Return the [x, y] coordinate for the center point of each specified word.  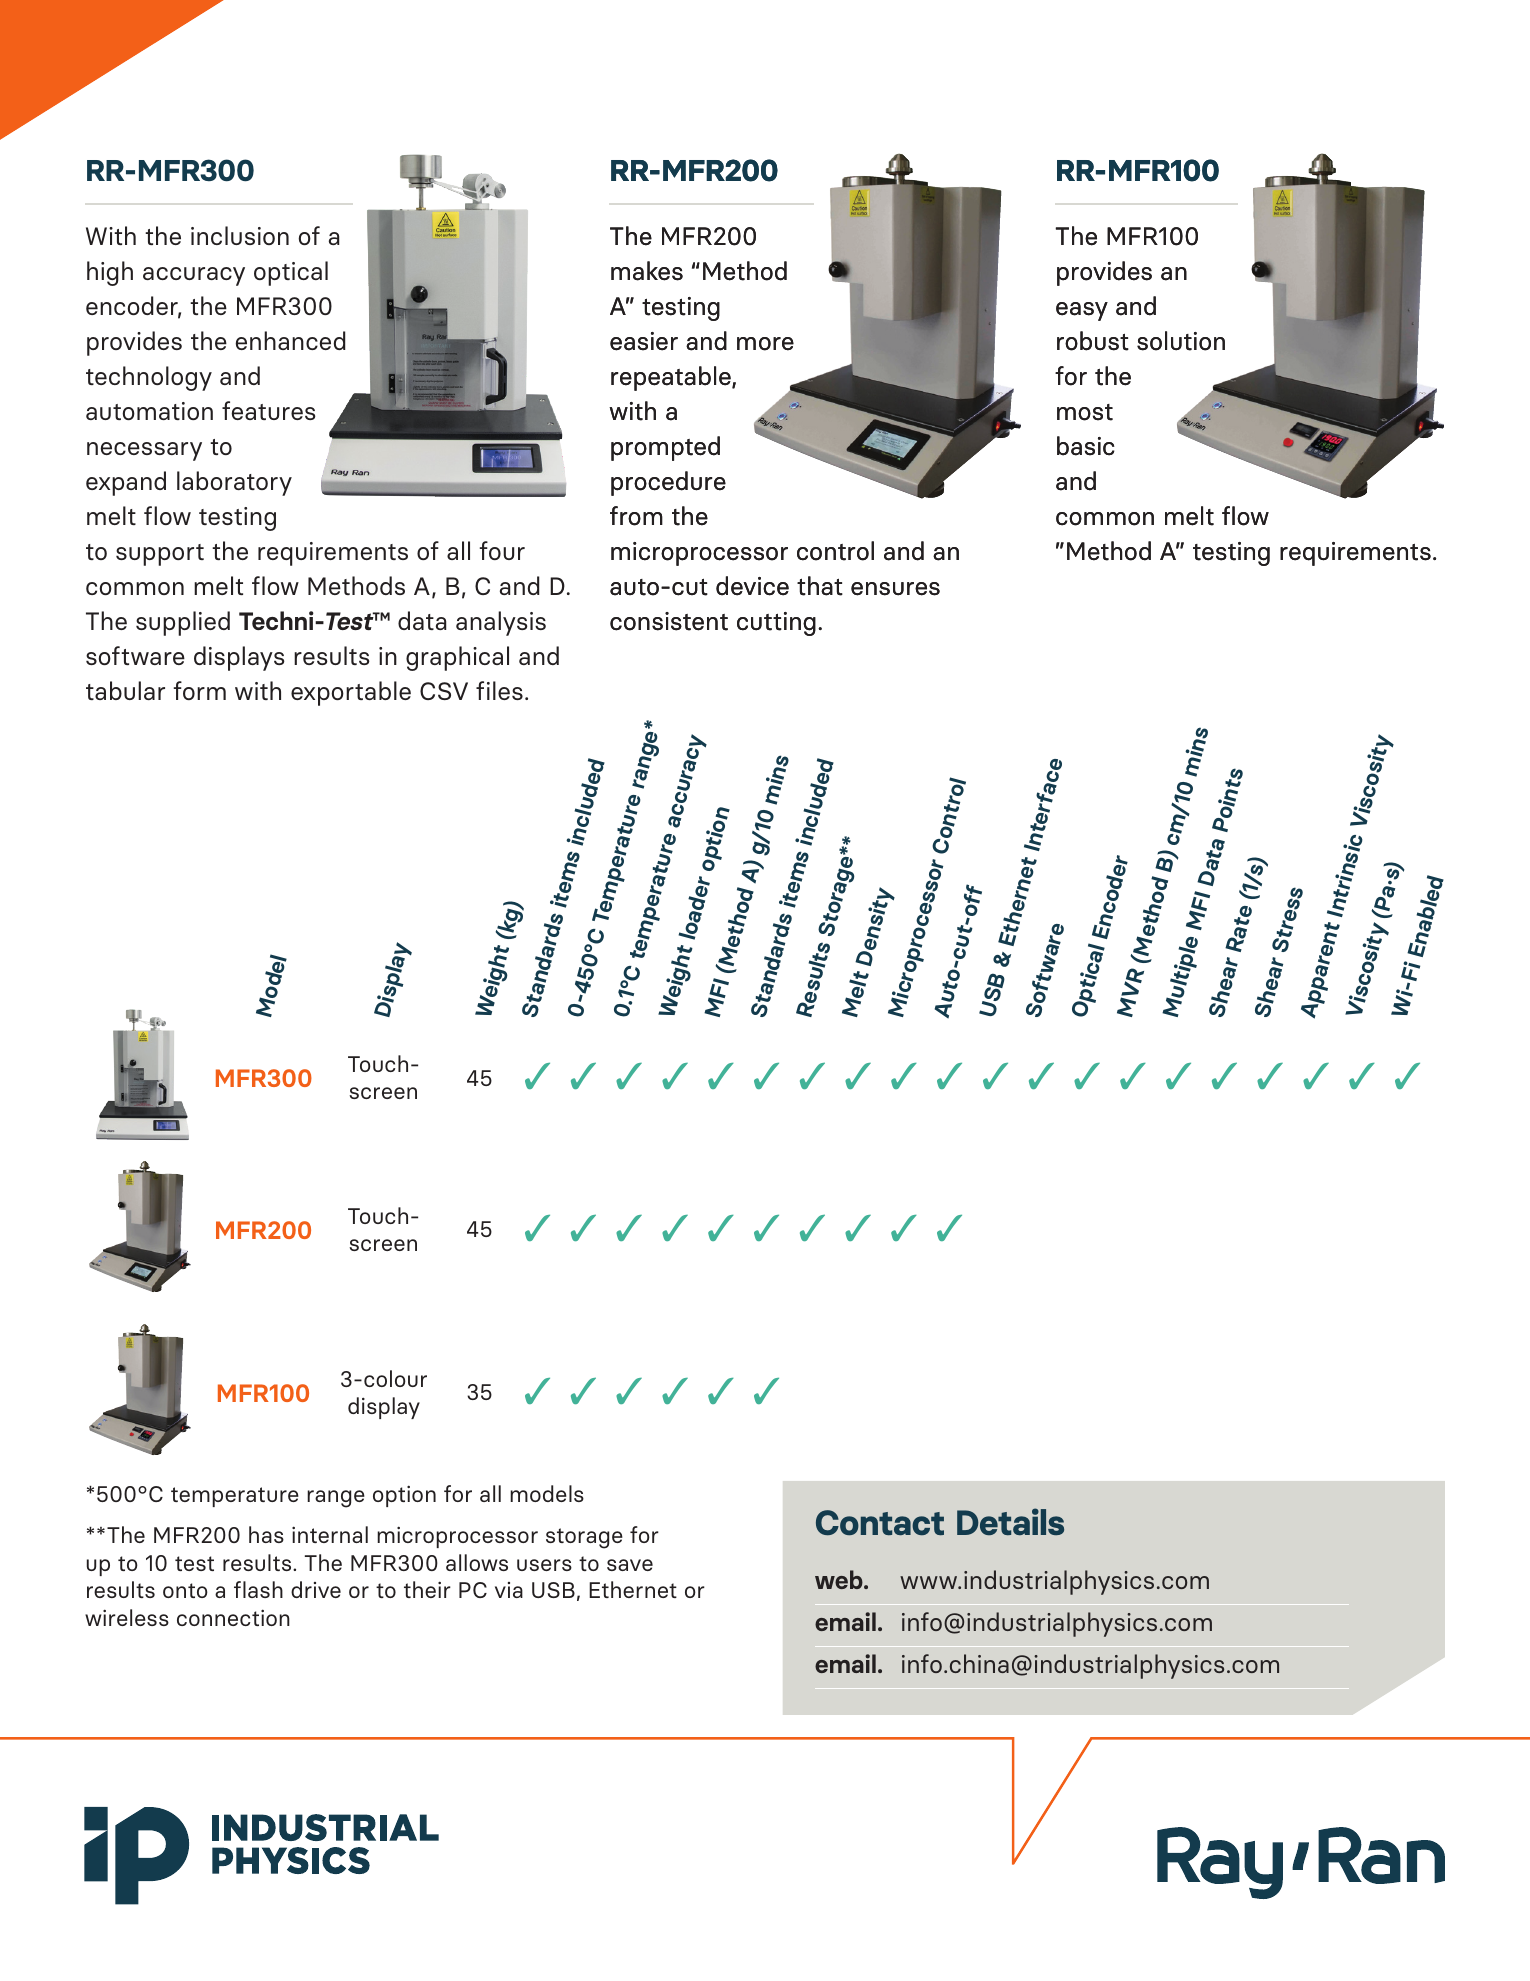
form [200, 690]
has [266, 1534]
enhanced [290, 340]
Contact [880, 1522]
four [502, 550]
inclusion [240, 235]
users [544, 1565]
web [840, 1579]
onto [185, 1590]
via [509, 1590]
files [499, 690]
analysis [501, 623]
